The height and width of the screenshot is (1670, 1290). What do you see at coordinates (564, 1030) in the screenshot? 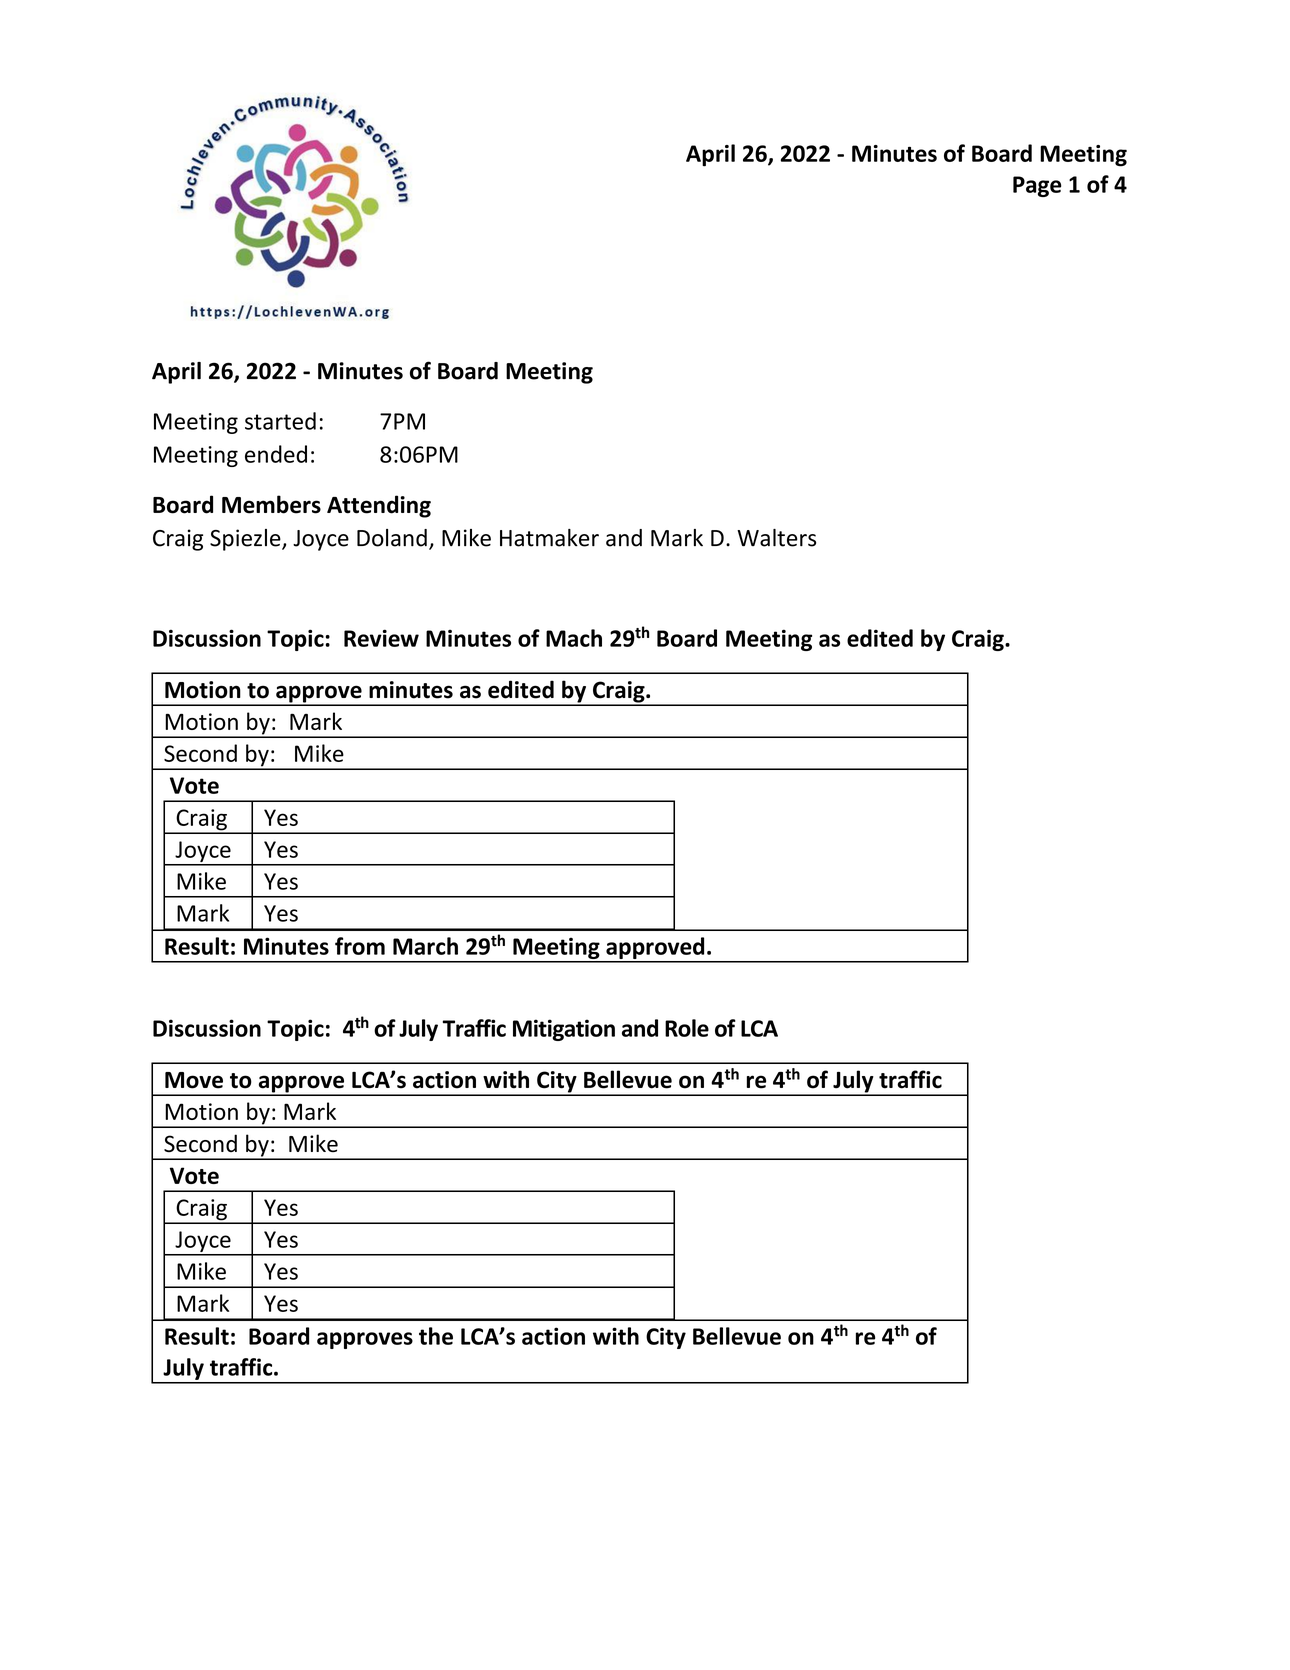
I see `Mitigation` at bounding box center [564, 1030].
